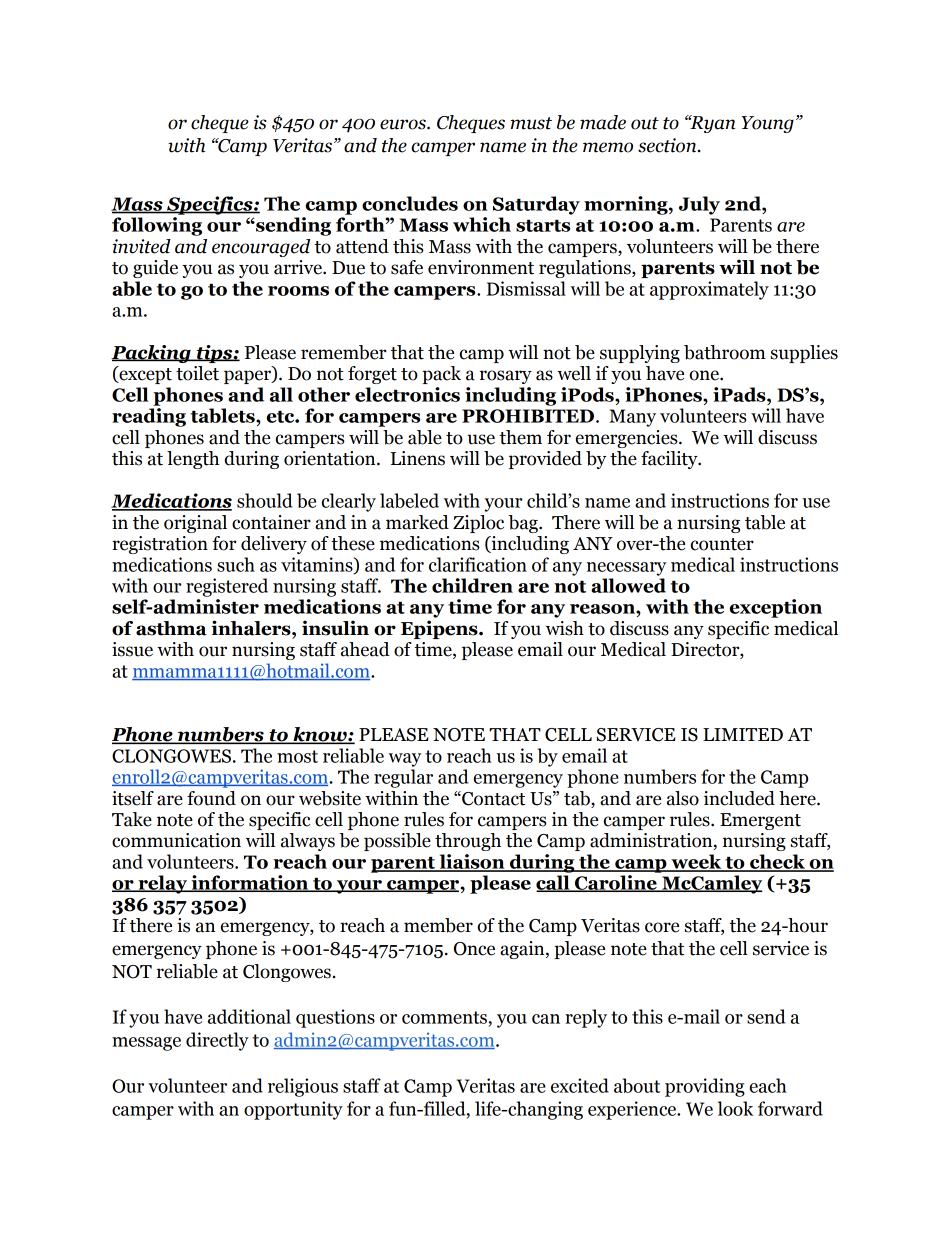 Image resolution: width=952 pixels, height=1233 pixels. I want to click on found, so click(211, 798).
